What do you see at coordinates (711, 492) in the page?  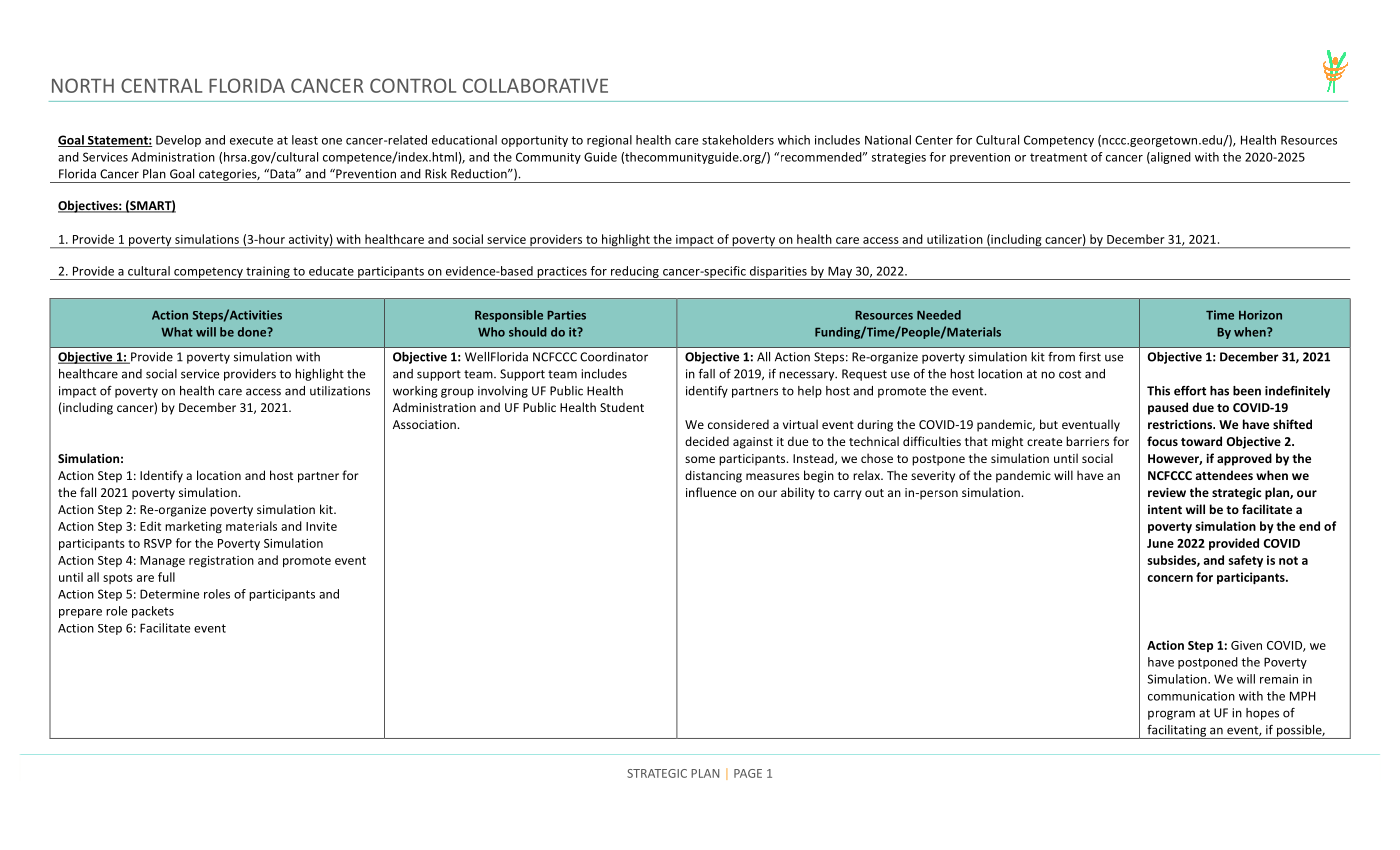 I see `influence` at bounding box center [711, 492].
